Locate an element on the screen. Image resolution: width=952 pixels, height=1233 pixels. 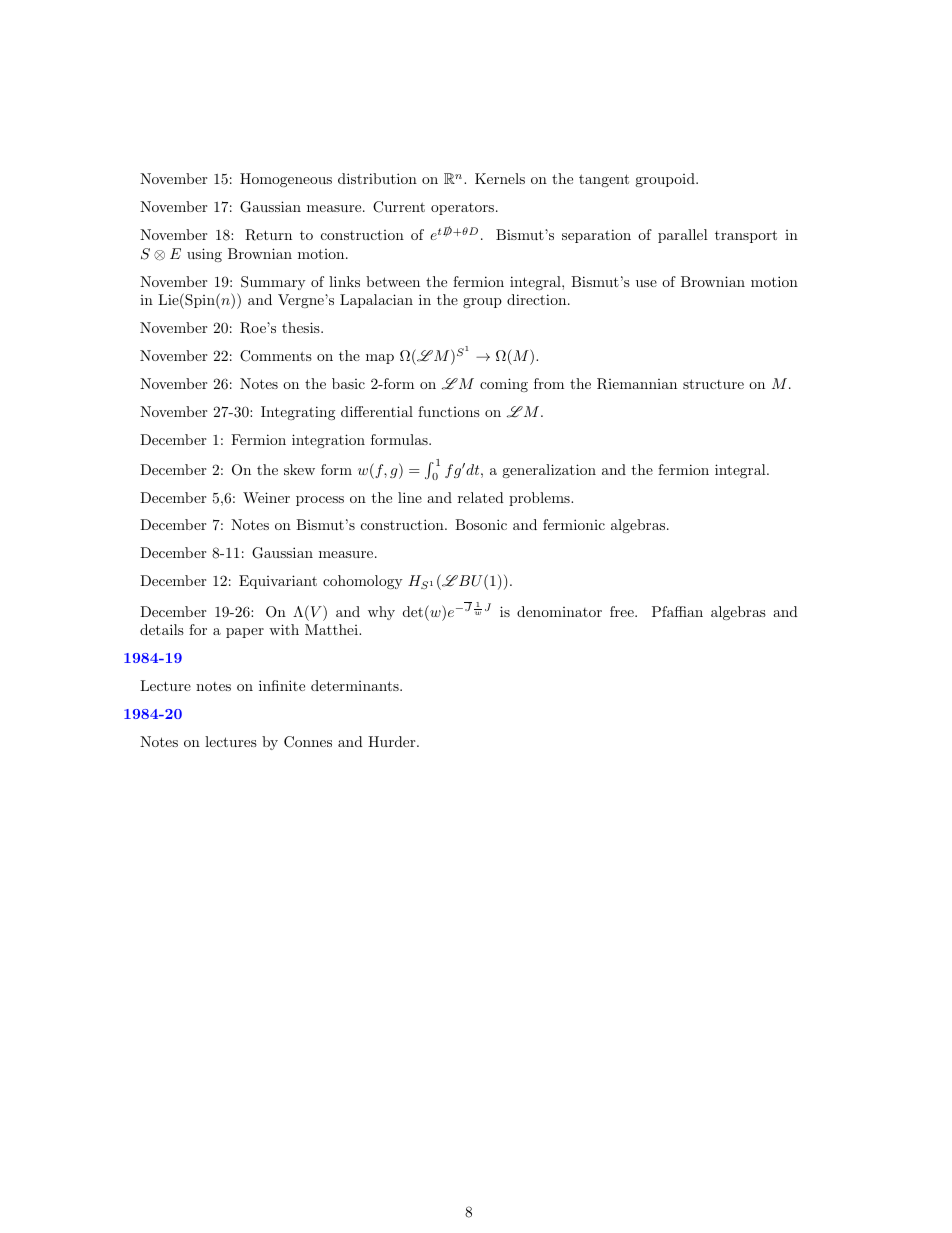
free is located at coordinates (623, 611).
